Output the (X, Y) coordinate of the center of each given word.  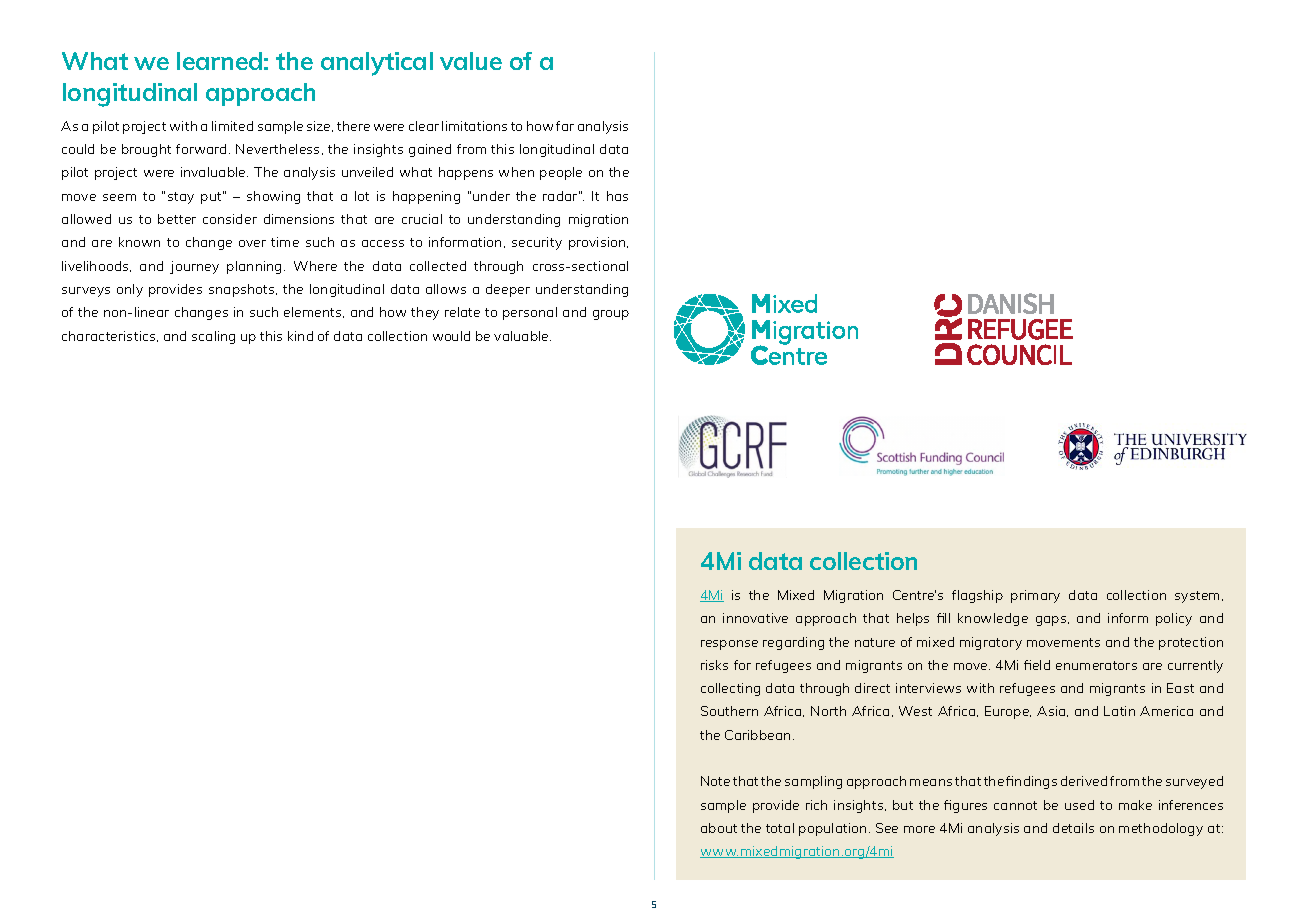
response (729, 645)
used (1079, 805)
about (719, 828)
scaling (213, 337)
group (611, 315)
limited (232, 126)
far (565, 126)
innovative (755, 618)
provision (598, 243)
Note (715, 781)
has (617, 196)
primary (1035, 596)
